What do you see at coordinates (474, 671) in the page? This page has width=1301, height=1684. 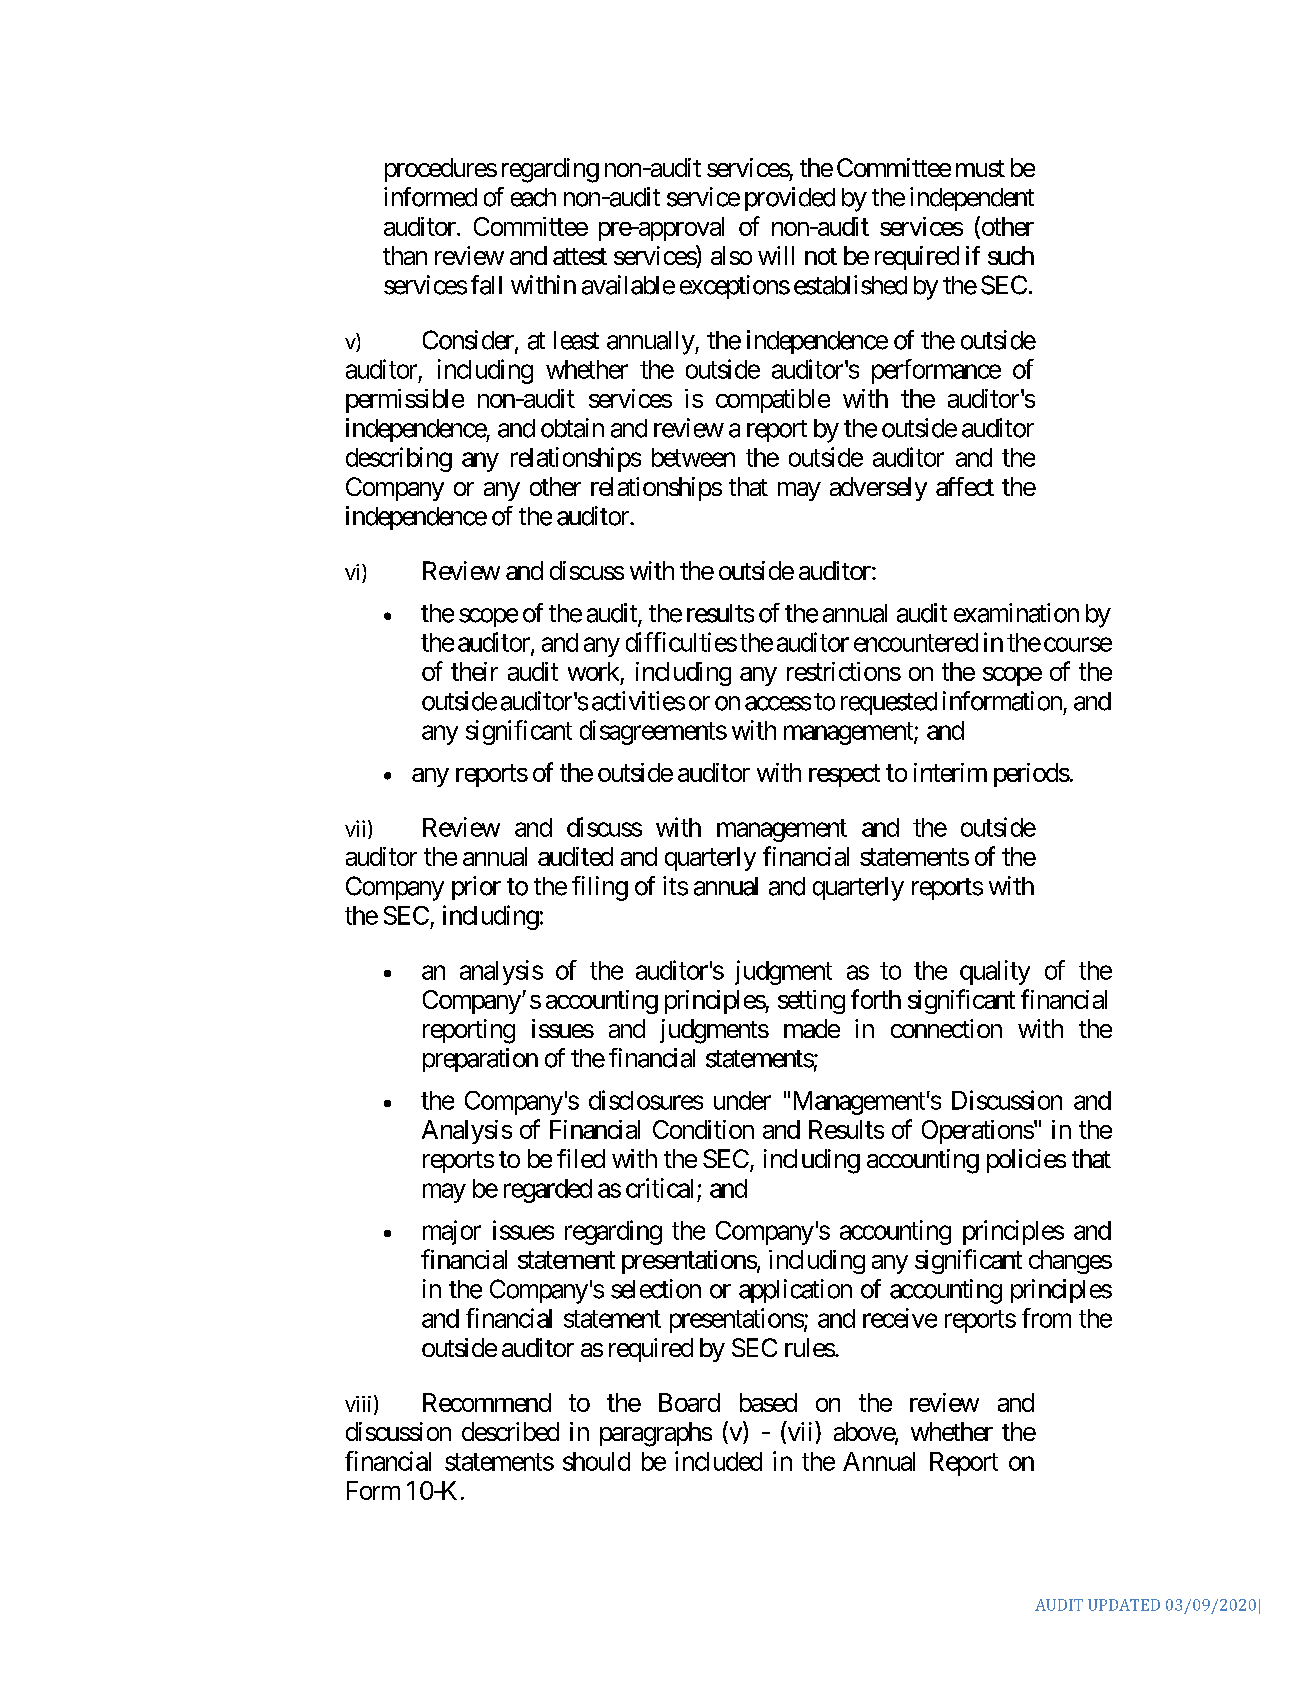 I see `their` at bounding box center [474, 671].
